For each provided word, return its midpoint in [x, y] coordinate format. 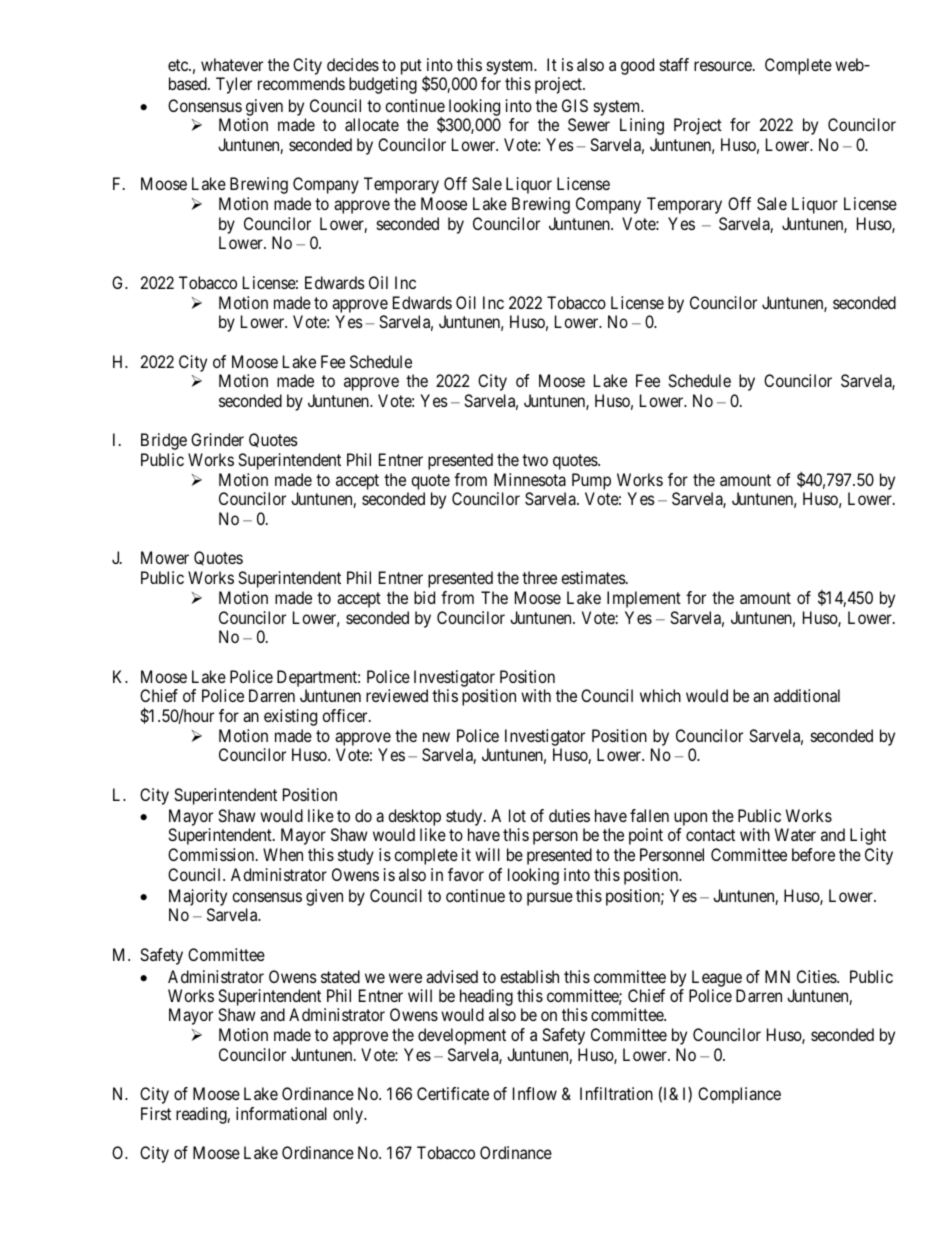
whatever [232, 64]
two [535, 460]
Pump [591, 481]
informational [281, 1113]
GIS [575, 105]
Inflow [535, 1093]
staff [674, 64]
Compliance [739, 1095]
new [436, 737]
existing [290, 717]
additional [807, 695]
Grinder [217, 439]
